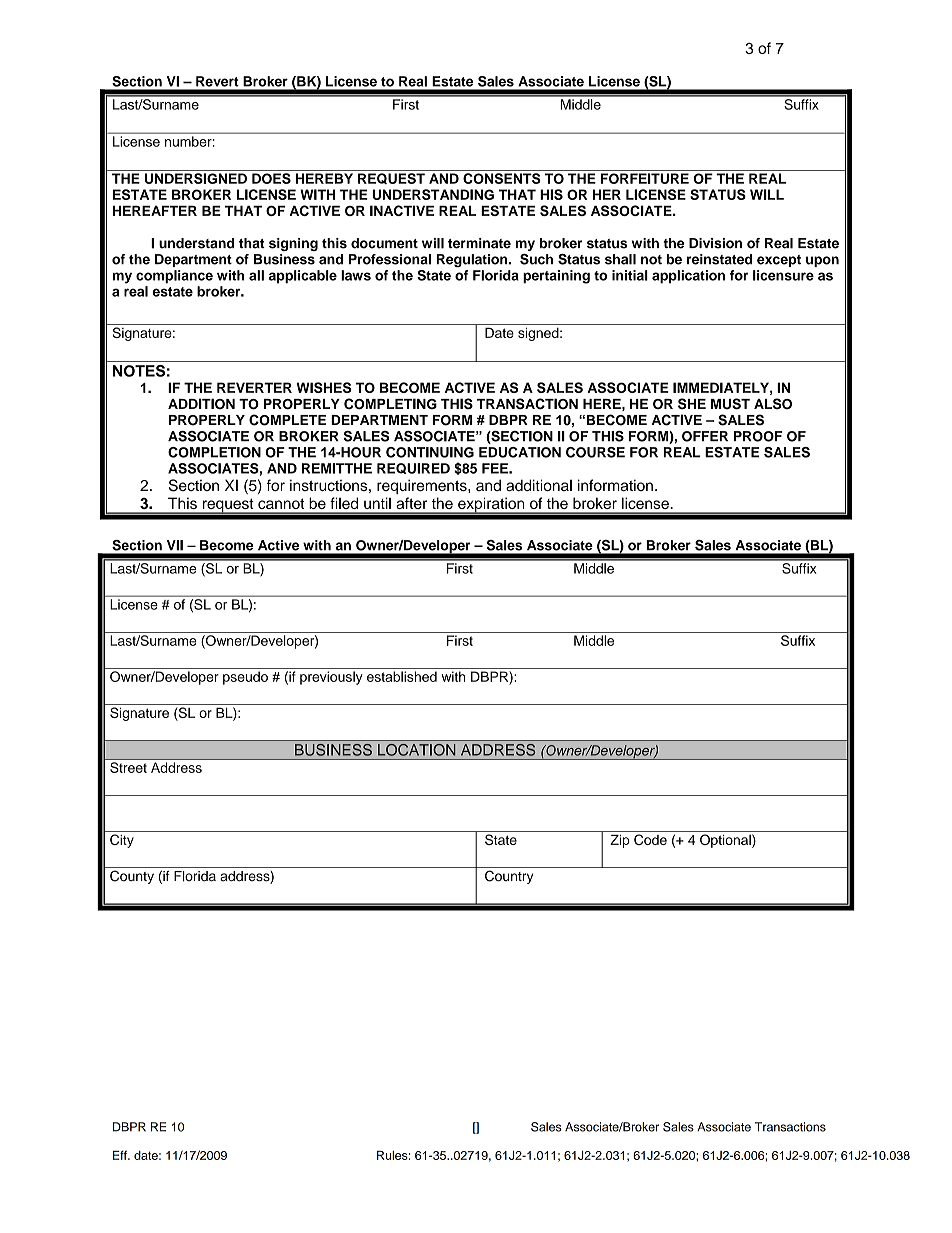 This screenshot has height=1233, width=952. Describe the element at coordinates (715, 243) in the screenshot. I see `Division` at that location.
